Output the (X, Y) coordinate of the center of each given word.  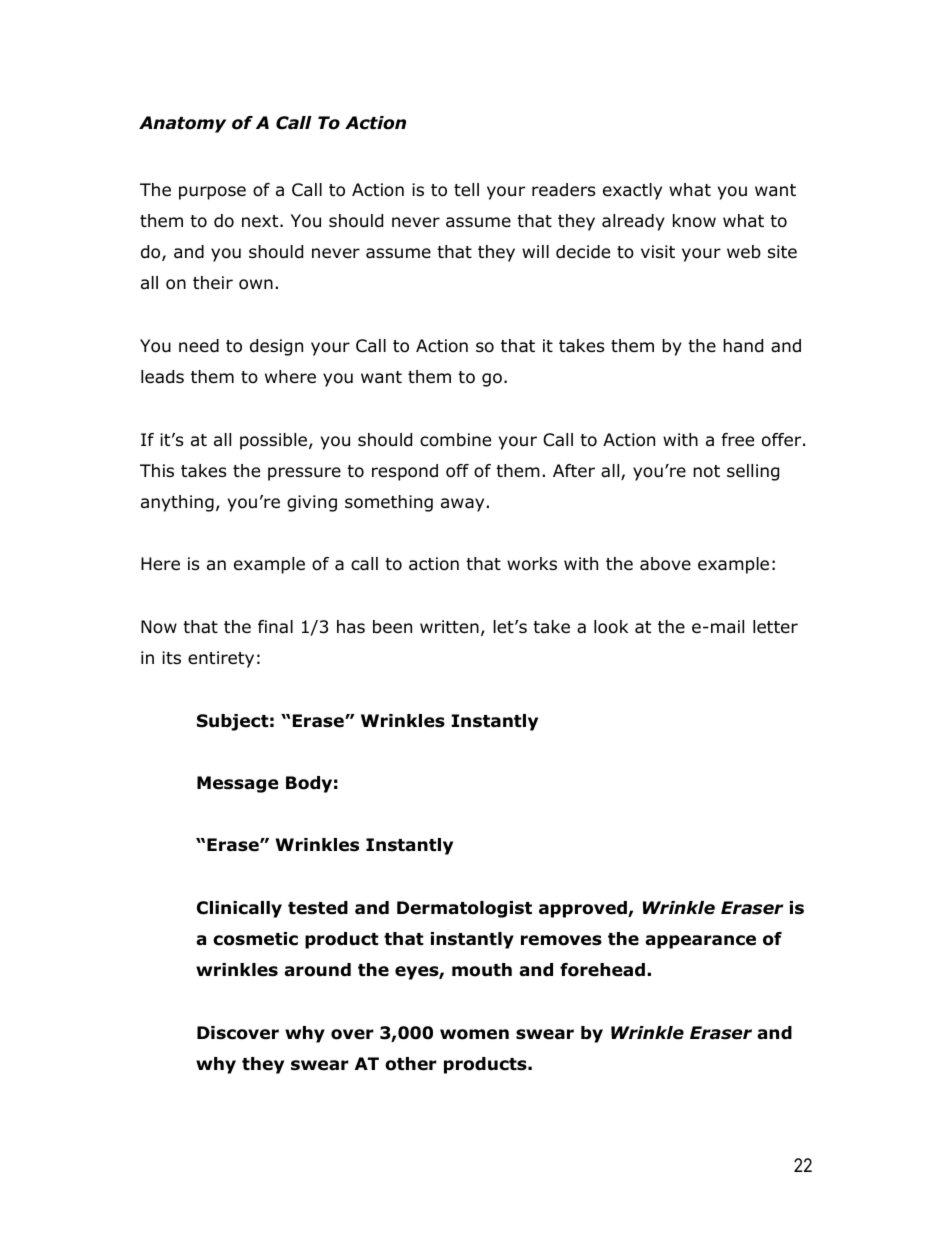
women (474, 1034)
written (449, 627)
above (665, 564)
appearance (700, 942)
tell (466, 190)
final (275, 627)
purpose (212, 193)
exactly (632, 191)
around (317, 970)
